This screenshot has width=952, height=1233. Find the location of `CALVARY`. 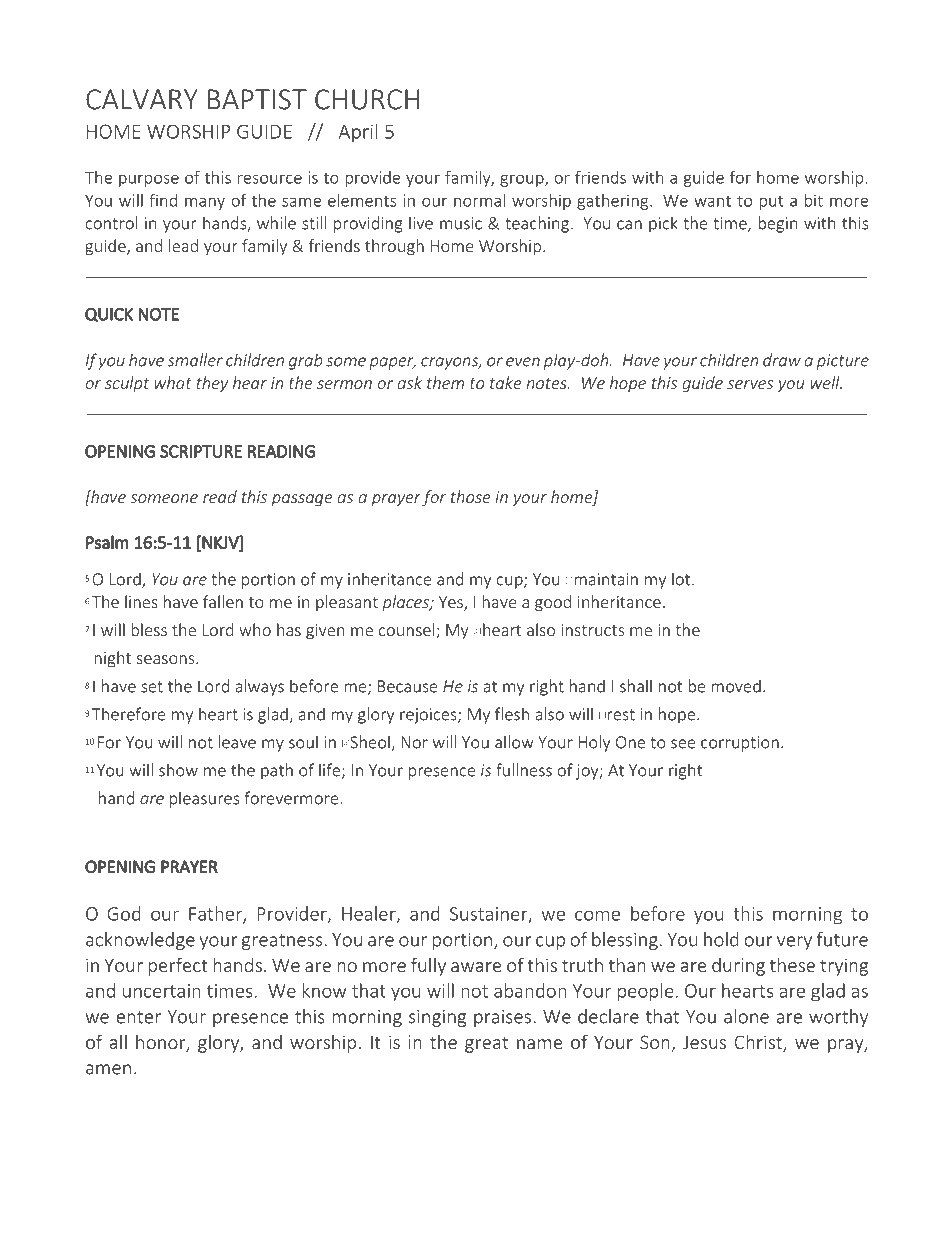

CALVARY is located at coordinates (142, 99).
